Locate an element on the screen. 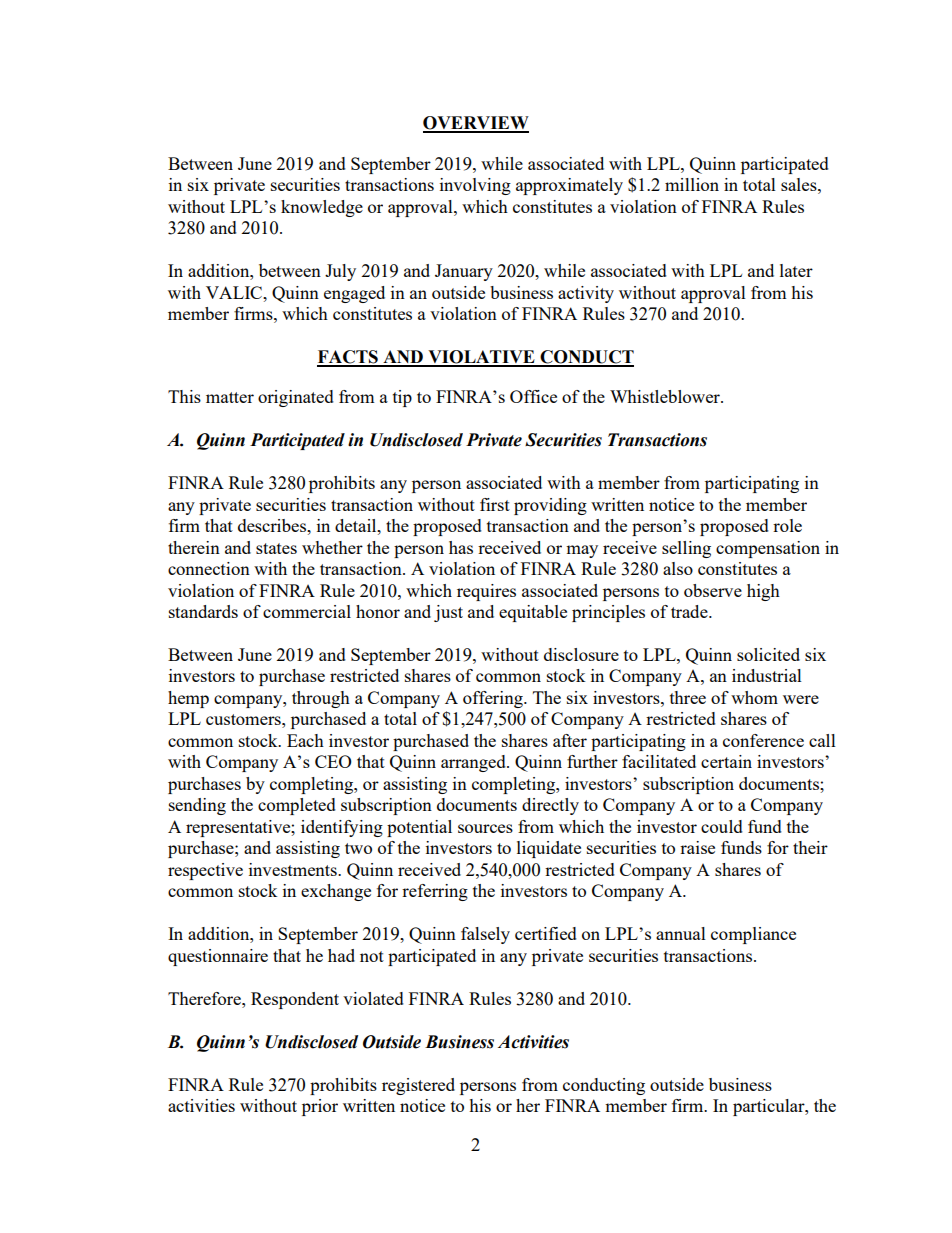 This screenshot has width=952, height=1233. OVERVIEW is located at coordinates (476, 124).
